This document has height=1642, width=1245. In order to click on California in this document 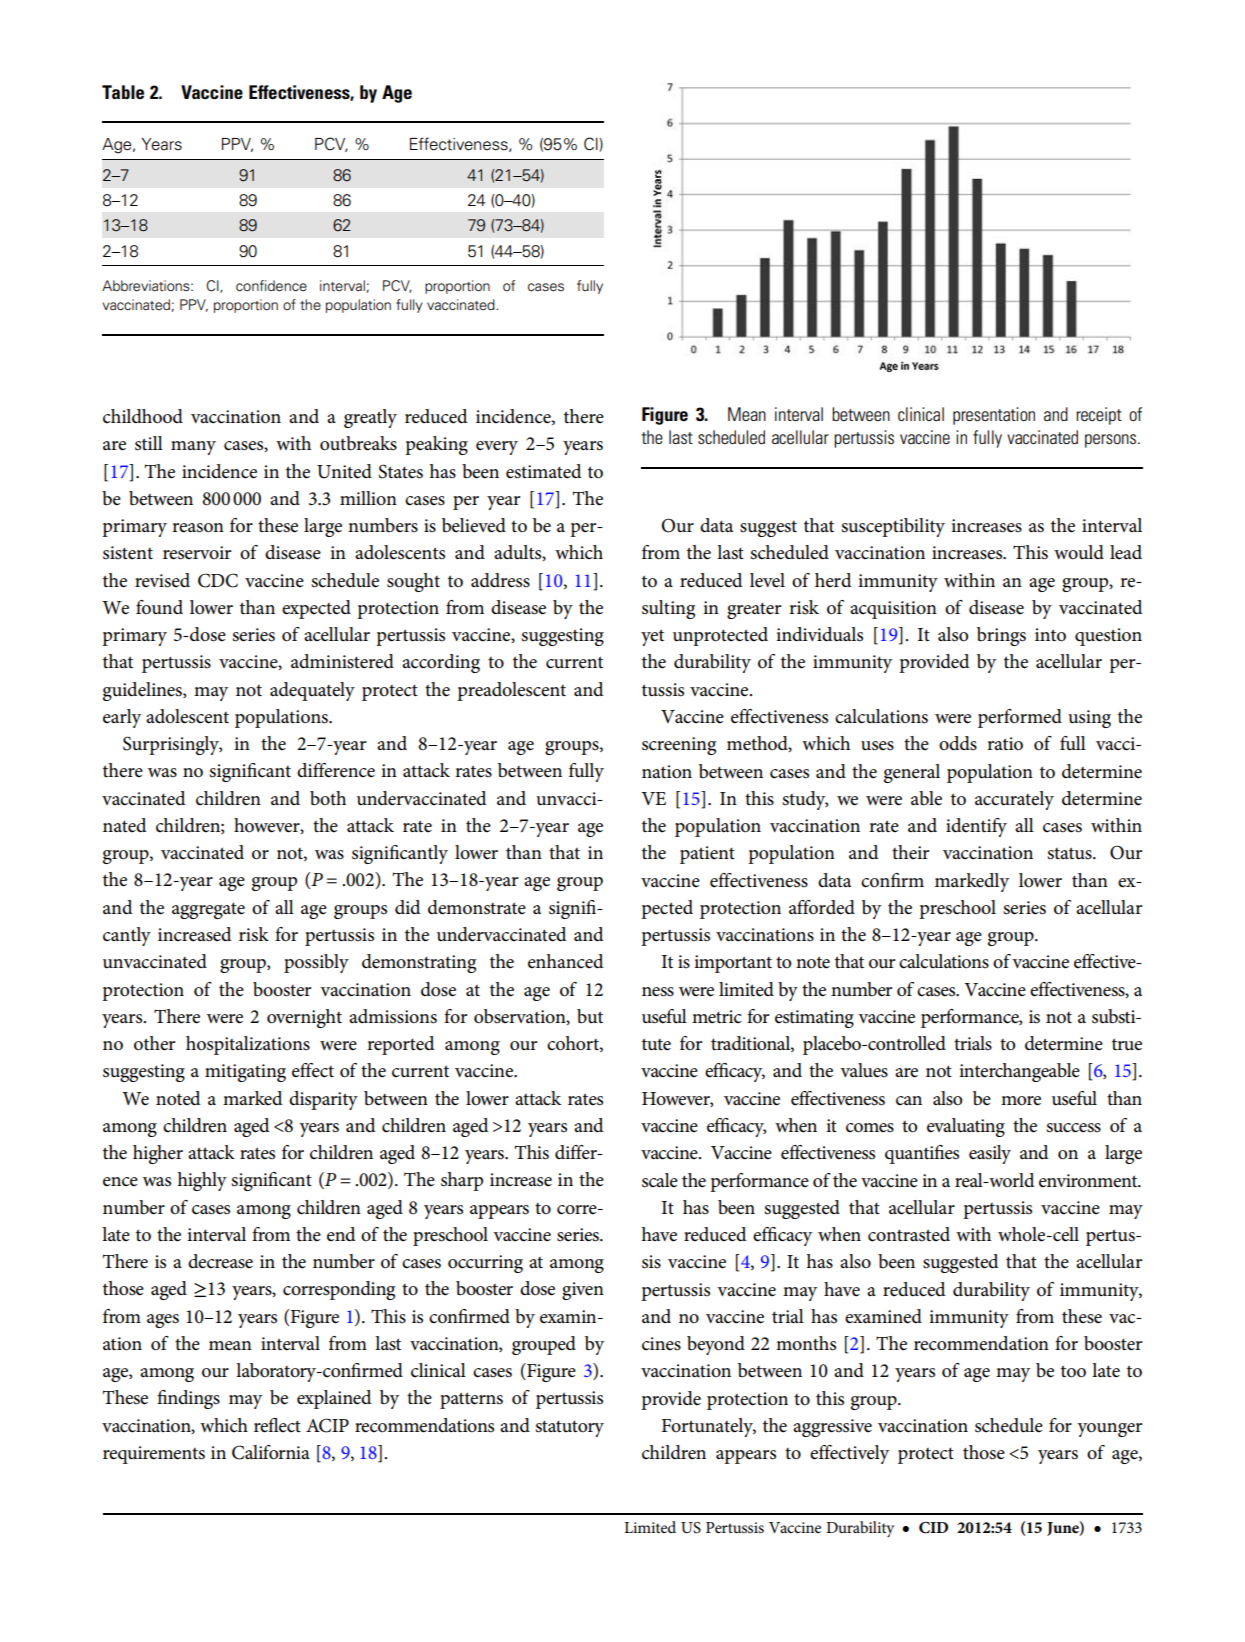, I will do `click(271, 1452)`.
